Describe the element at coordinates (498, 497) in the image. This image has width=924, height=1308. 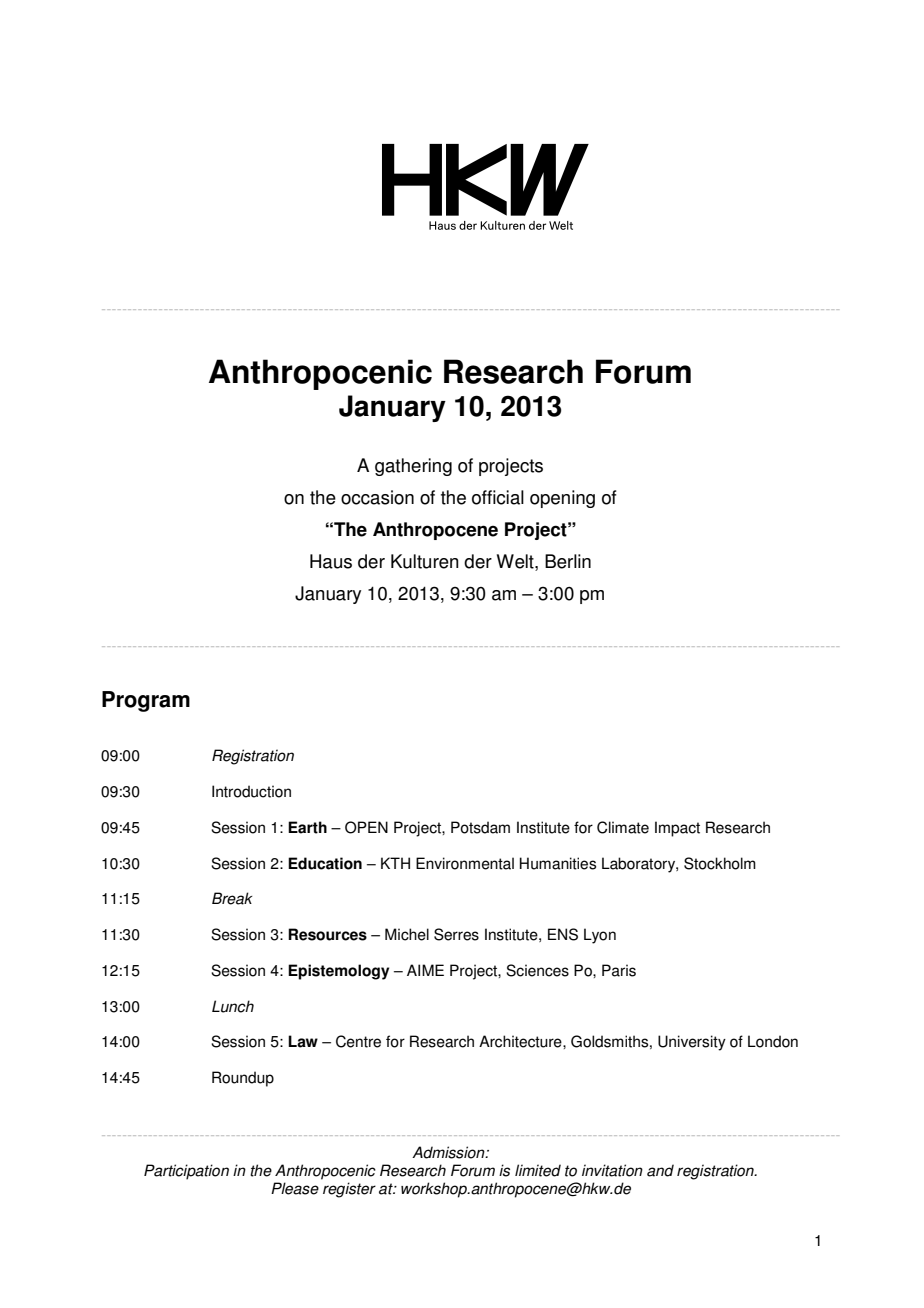
I see `official` at that location.
